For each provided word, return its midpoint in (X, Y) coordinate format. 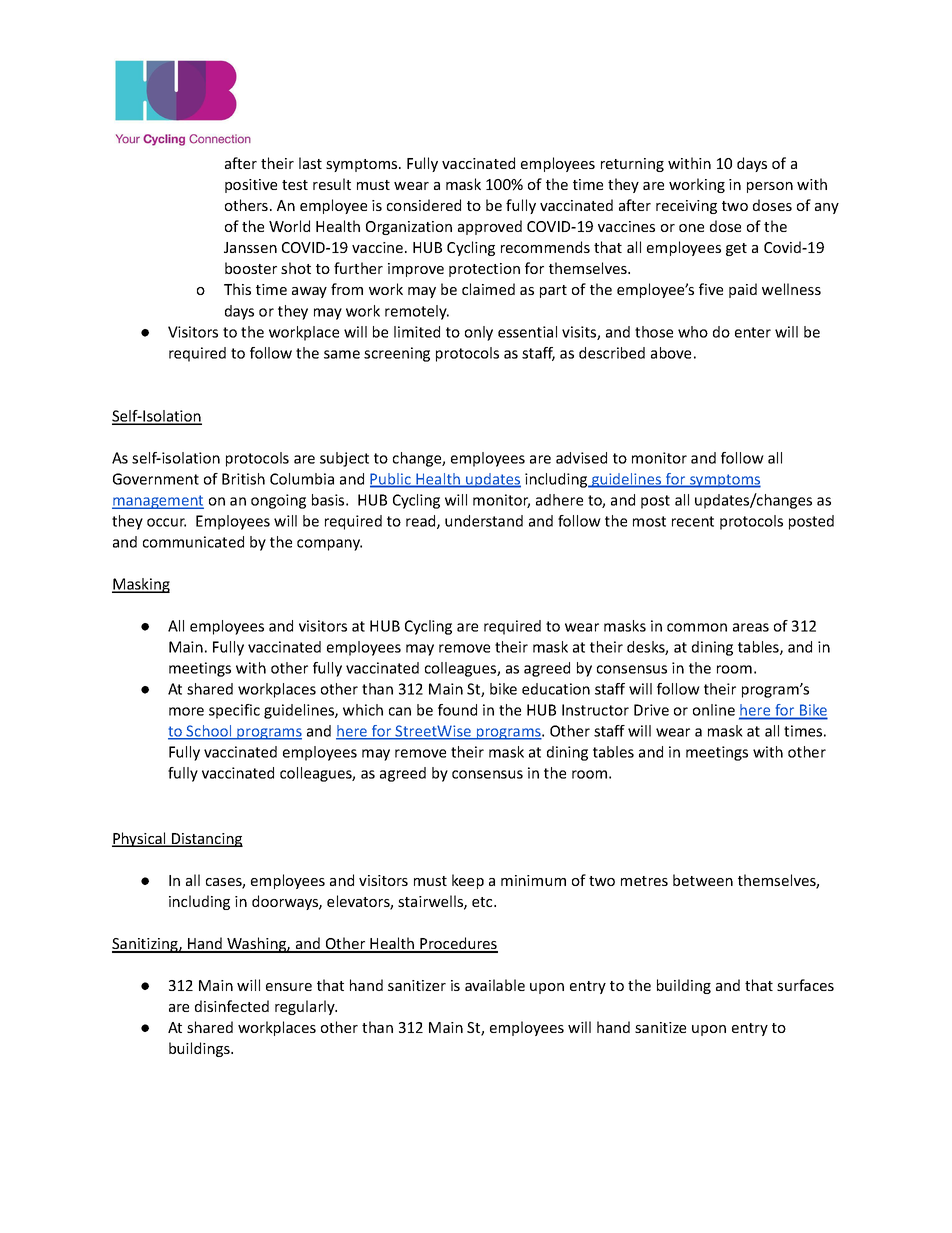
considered (424, 205)
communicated (193, 542)
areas (751, 627)
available (495, 985)
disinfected (232, 1006)
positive (251, 186)
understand (484, 521)
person (770, 187)
